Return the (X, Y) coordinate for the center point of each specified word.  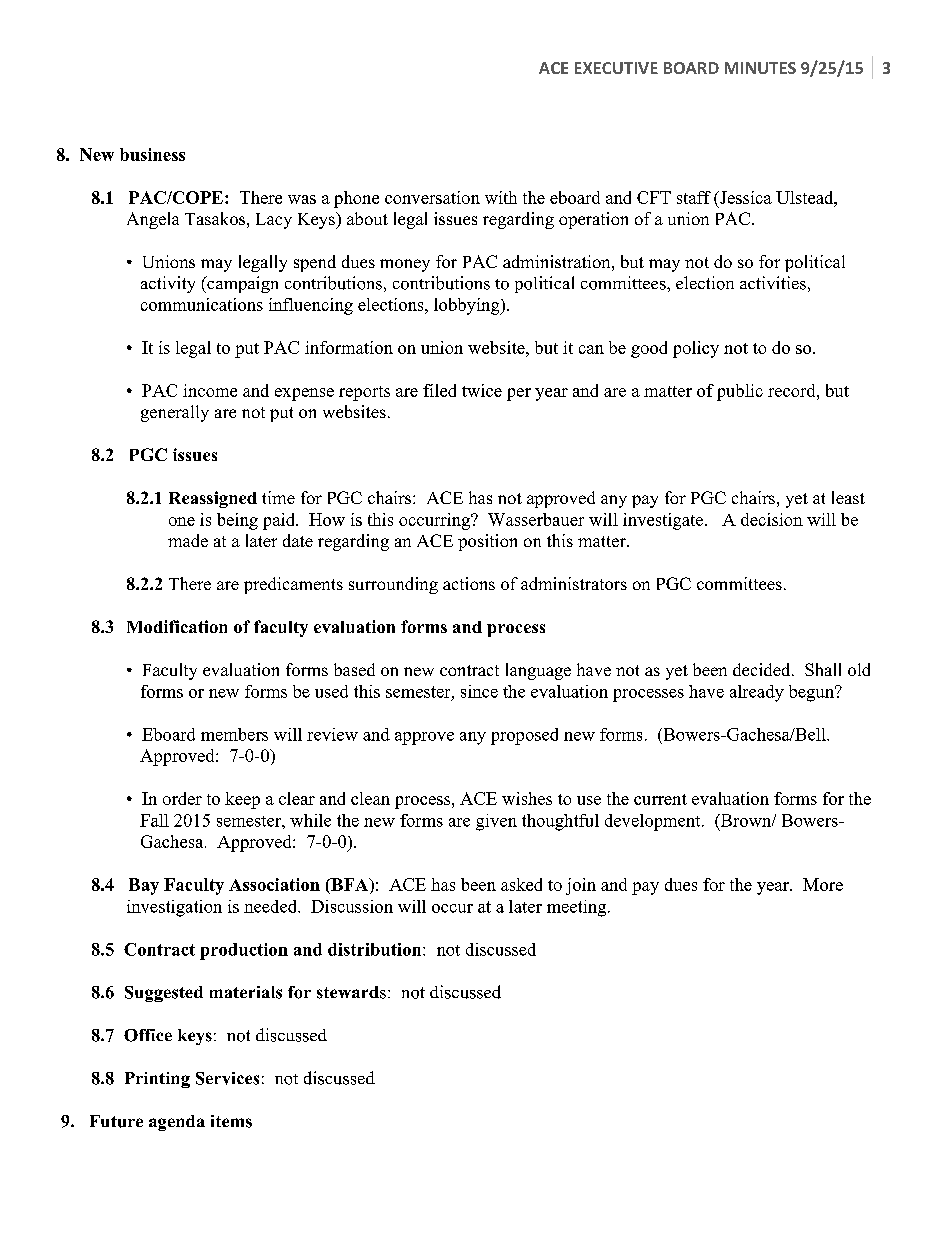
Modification (177, 626)
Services (227, 1078)
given (496, 822)
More (823, 884)
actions (469, 583)
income (210, 390)
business (152, 154)
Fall (154, 820)
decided (763, 669)
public (740, 392)
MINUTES (760, 68)
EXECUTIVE (616, 68)
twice (482, 390)
